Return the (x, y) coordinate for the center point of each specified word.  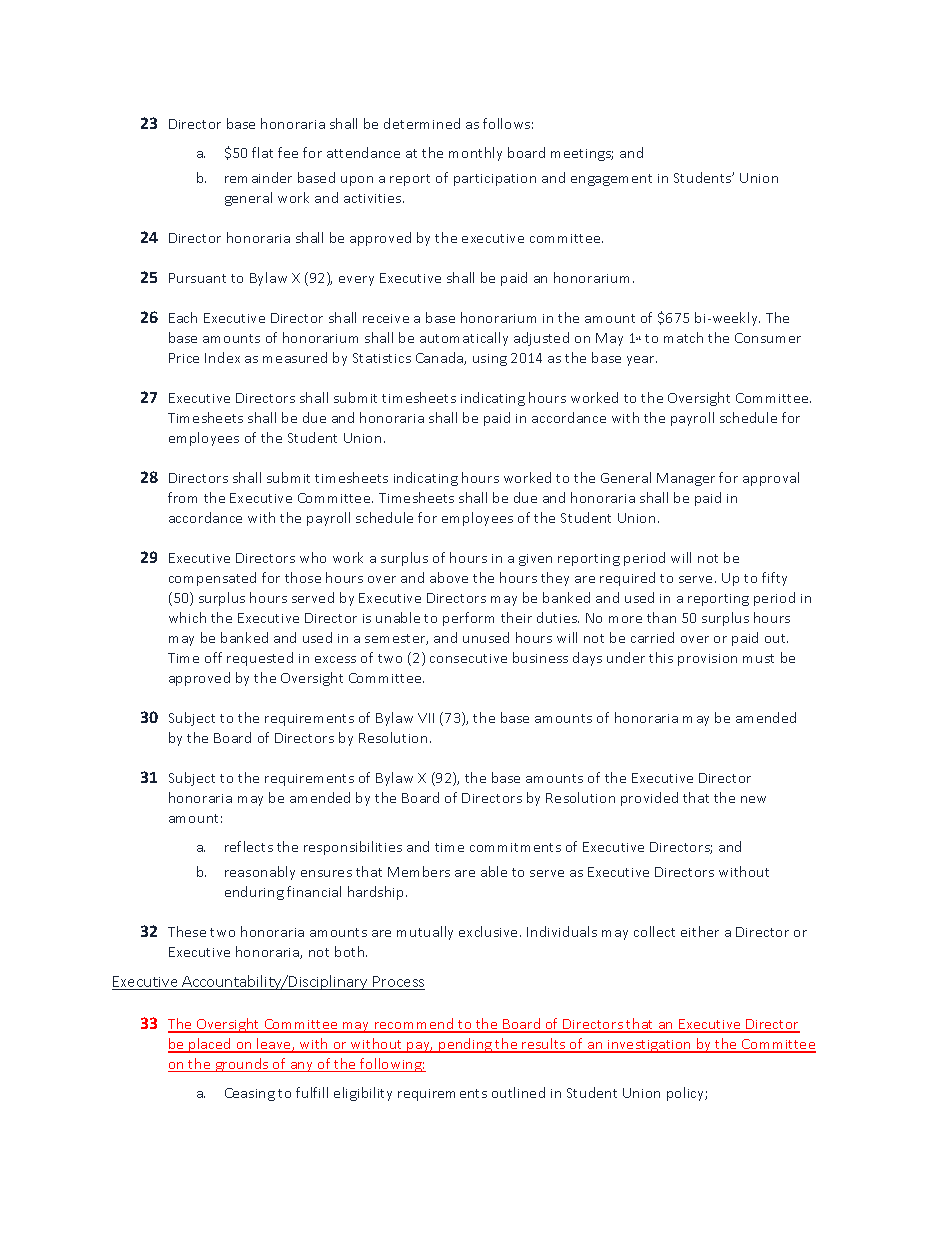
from (182, 497)
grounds (242, 1065)
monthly (475, 154)
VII (426, 718)
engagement (611, 180)
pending (465, 1045)
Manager (686, 479)
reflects (249, 846)
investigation (650, 1046)
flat (262, 152)
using (490, 360)
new (753, 799)
